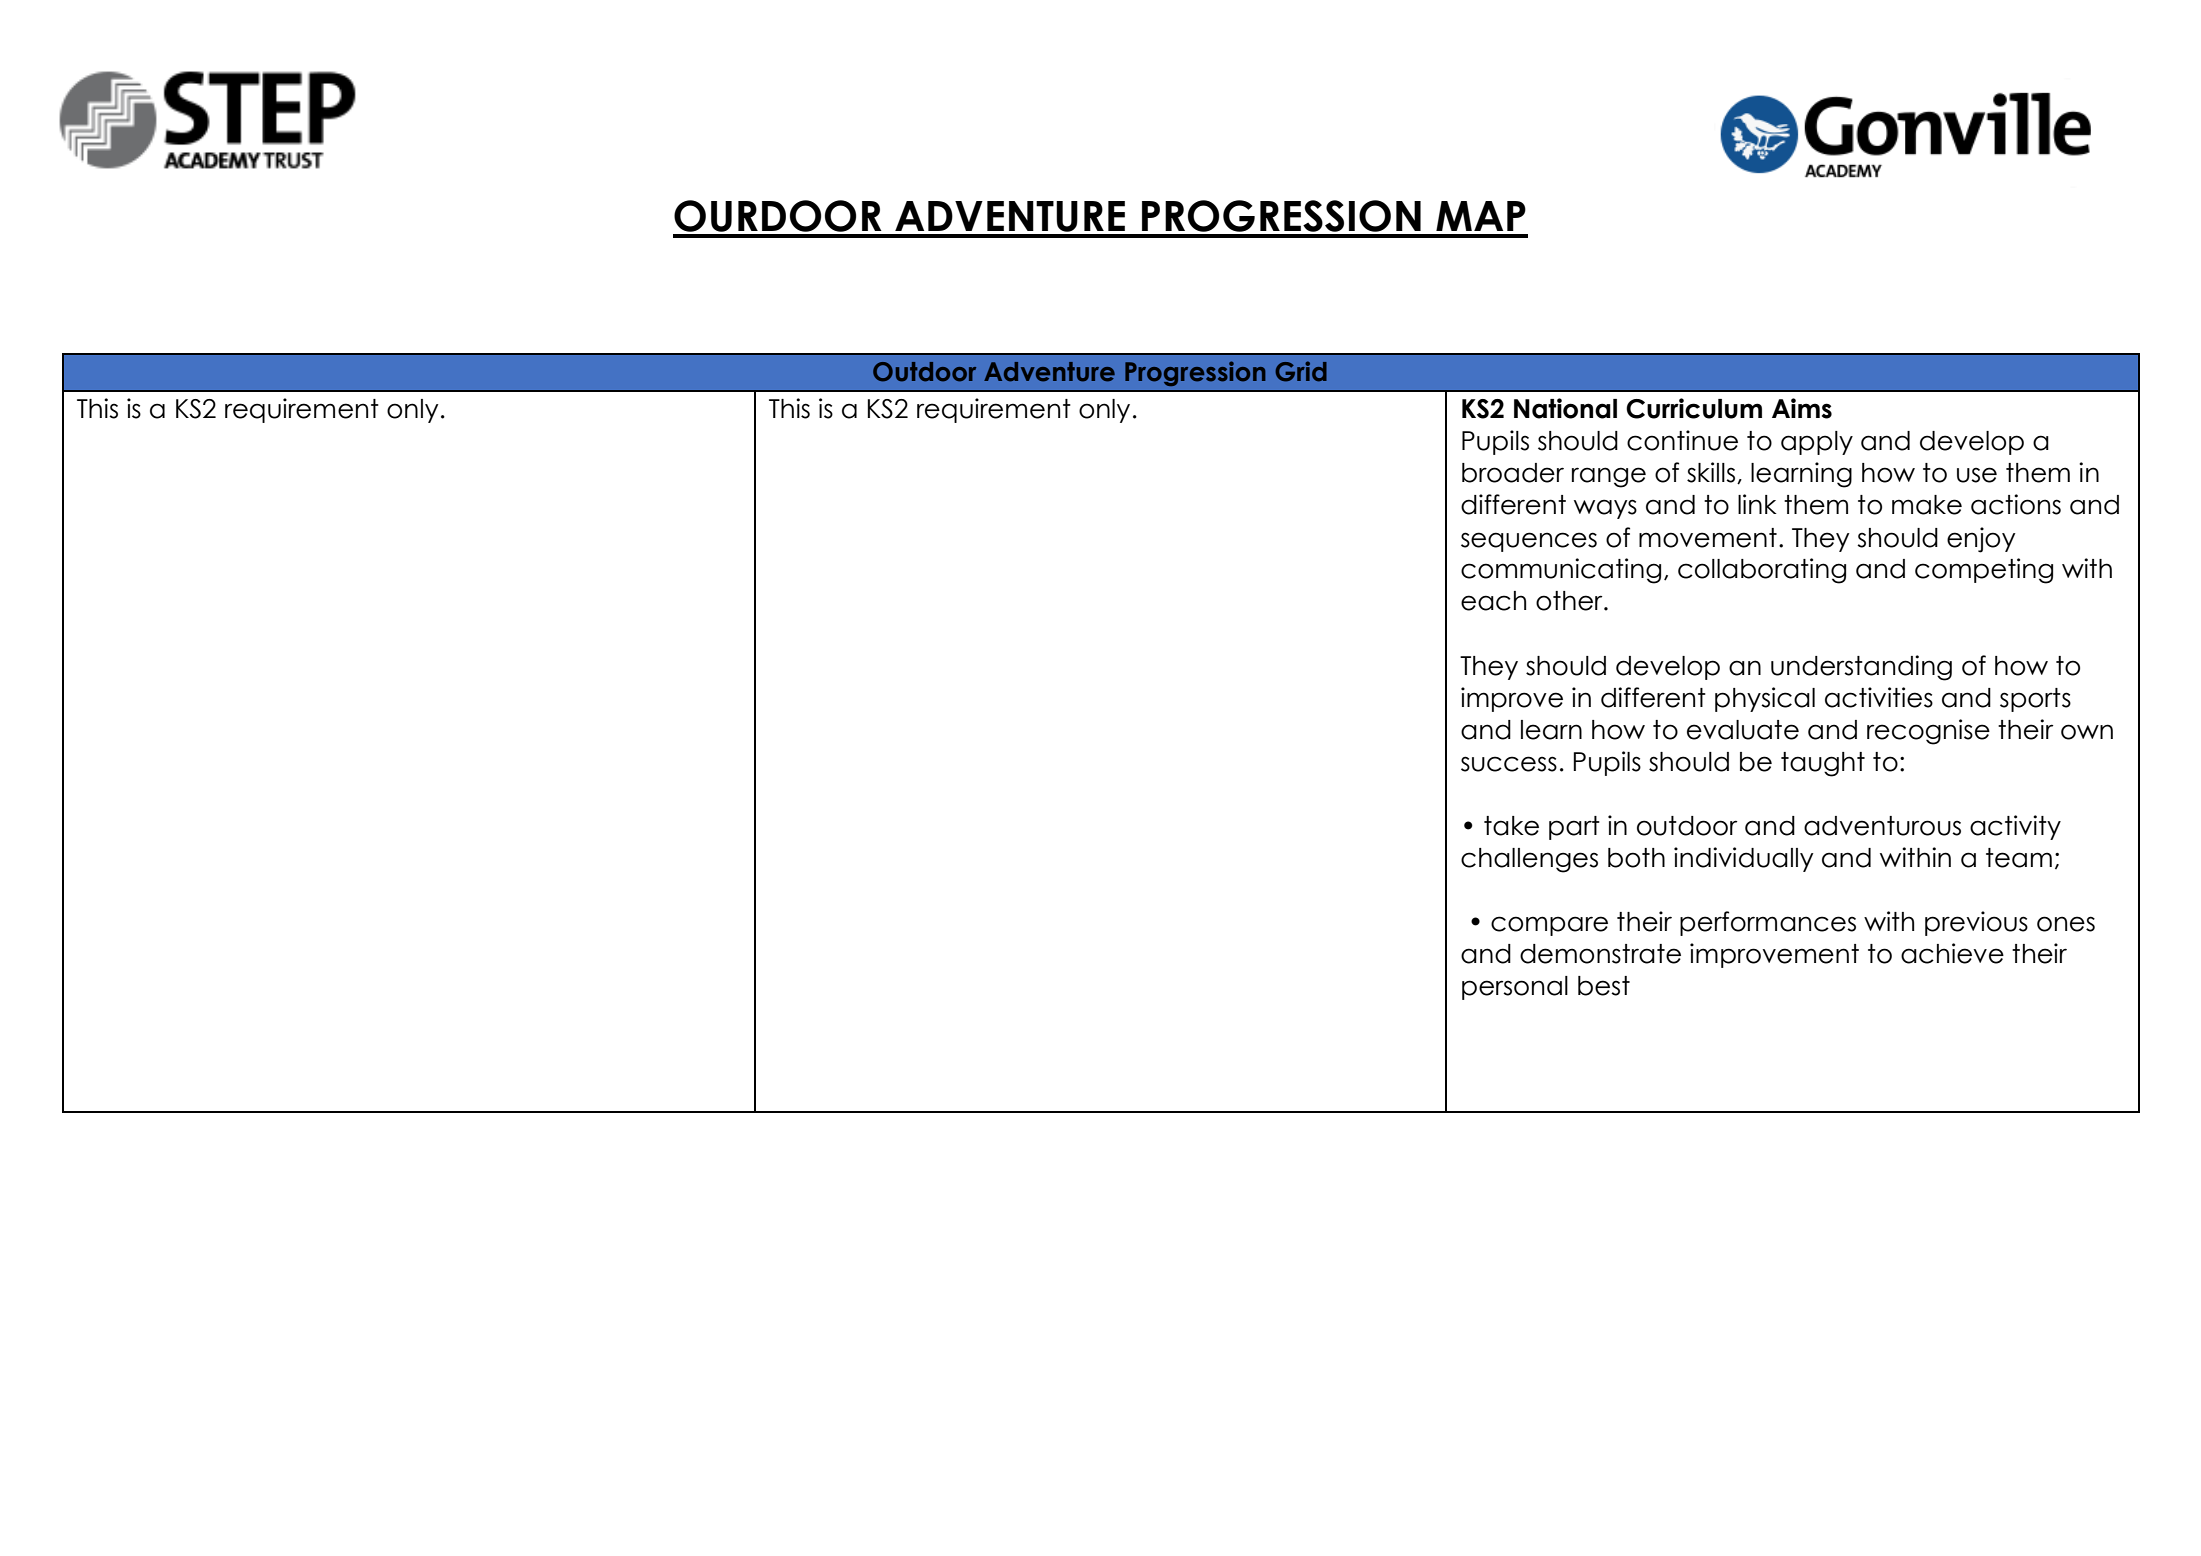 The width and height of the screenshot is (2201, 1556). What do you see at coordinates (1301, 371) in the screenshot?
I see `Grid` at bounding box center [1301, 371].
